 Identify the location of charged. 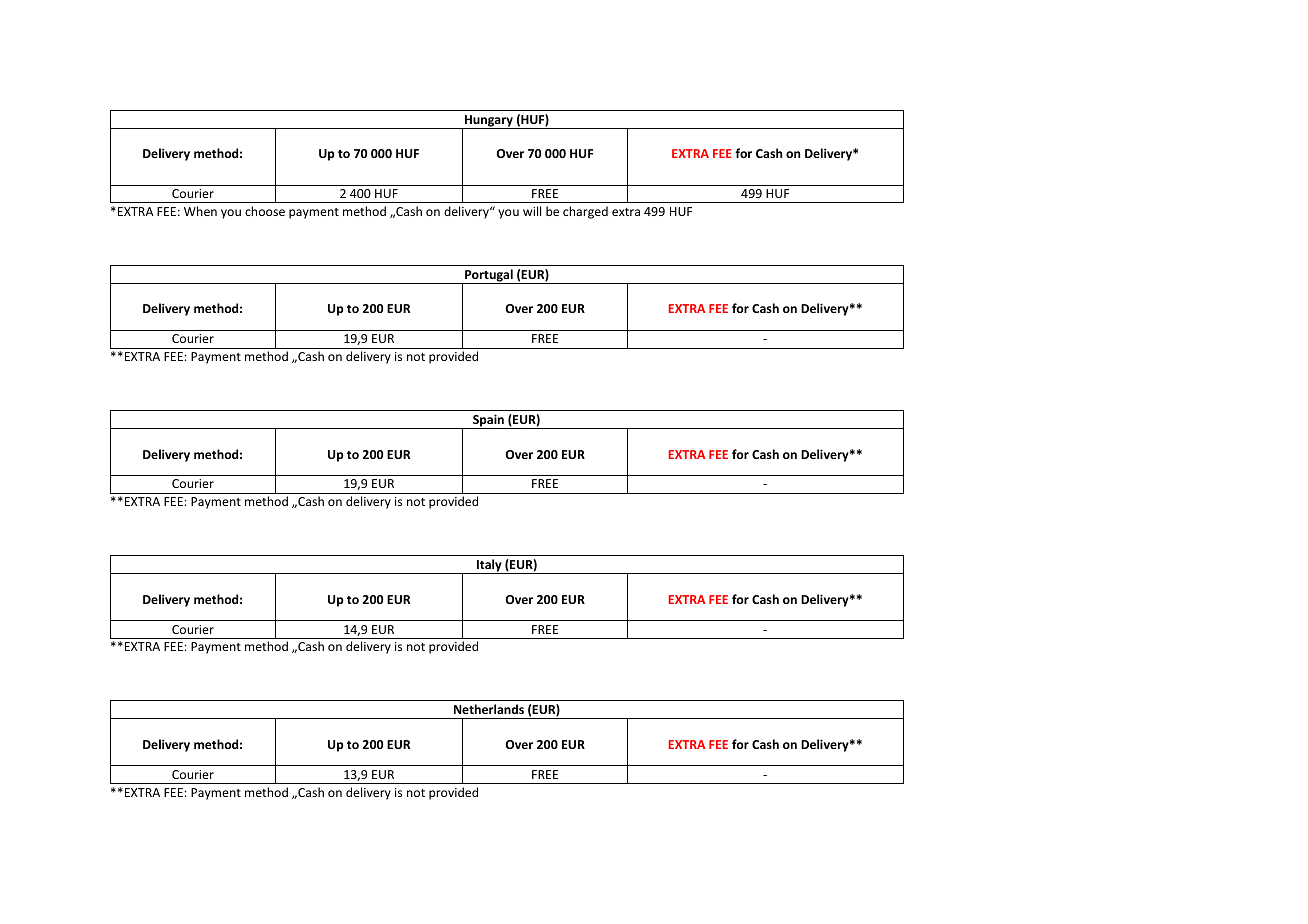
(585, 212).
